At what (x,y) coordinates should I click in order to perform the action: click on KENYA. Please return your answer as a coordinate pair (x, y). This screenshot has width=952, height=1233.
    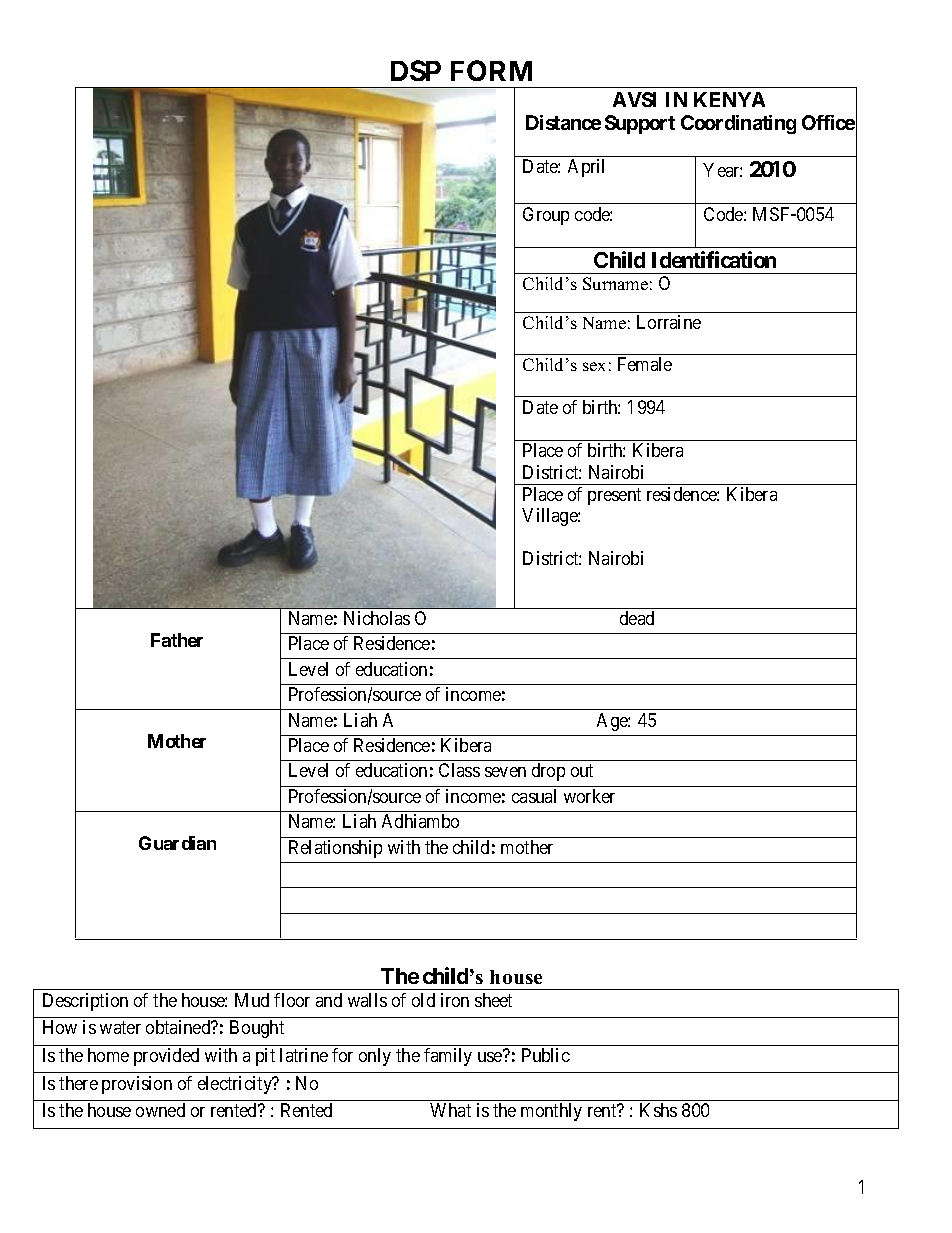
    Looking at the image, I should click on (729, 99).
